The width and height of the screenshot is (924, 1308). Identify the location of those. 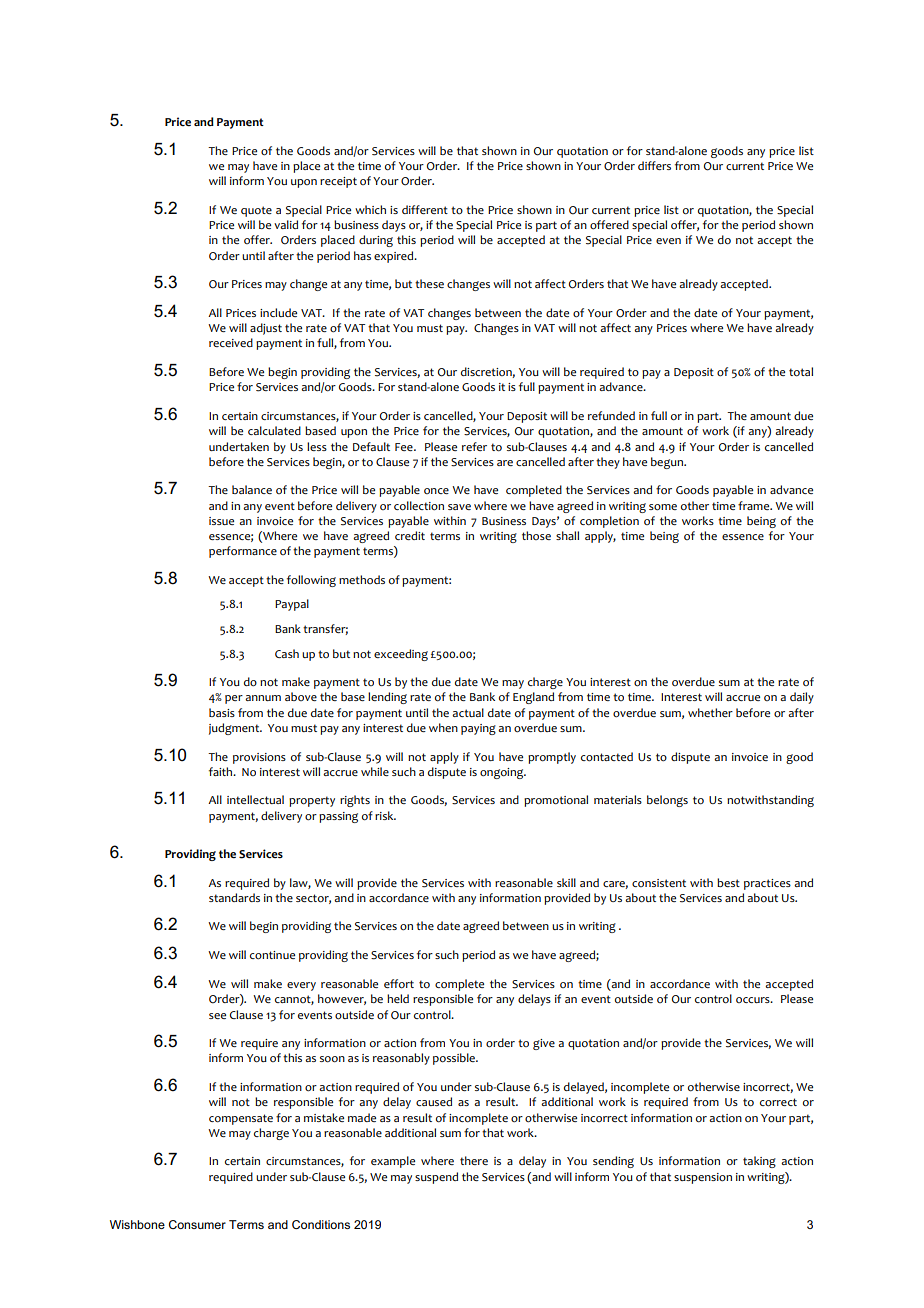
(536, 535).
